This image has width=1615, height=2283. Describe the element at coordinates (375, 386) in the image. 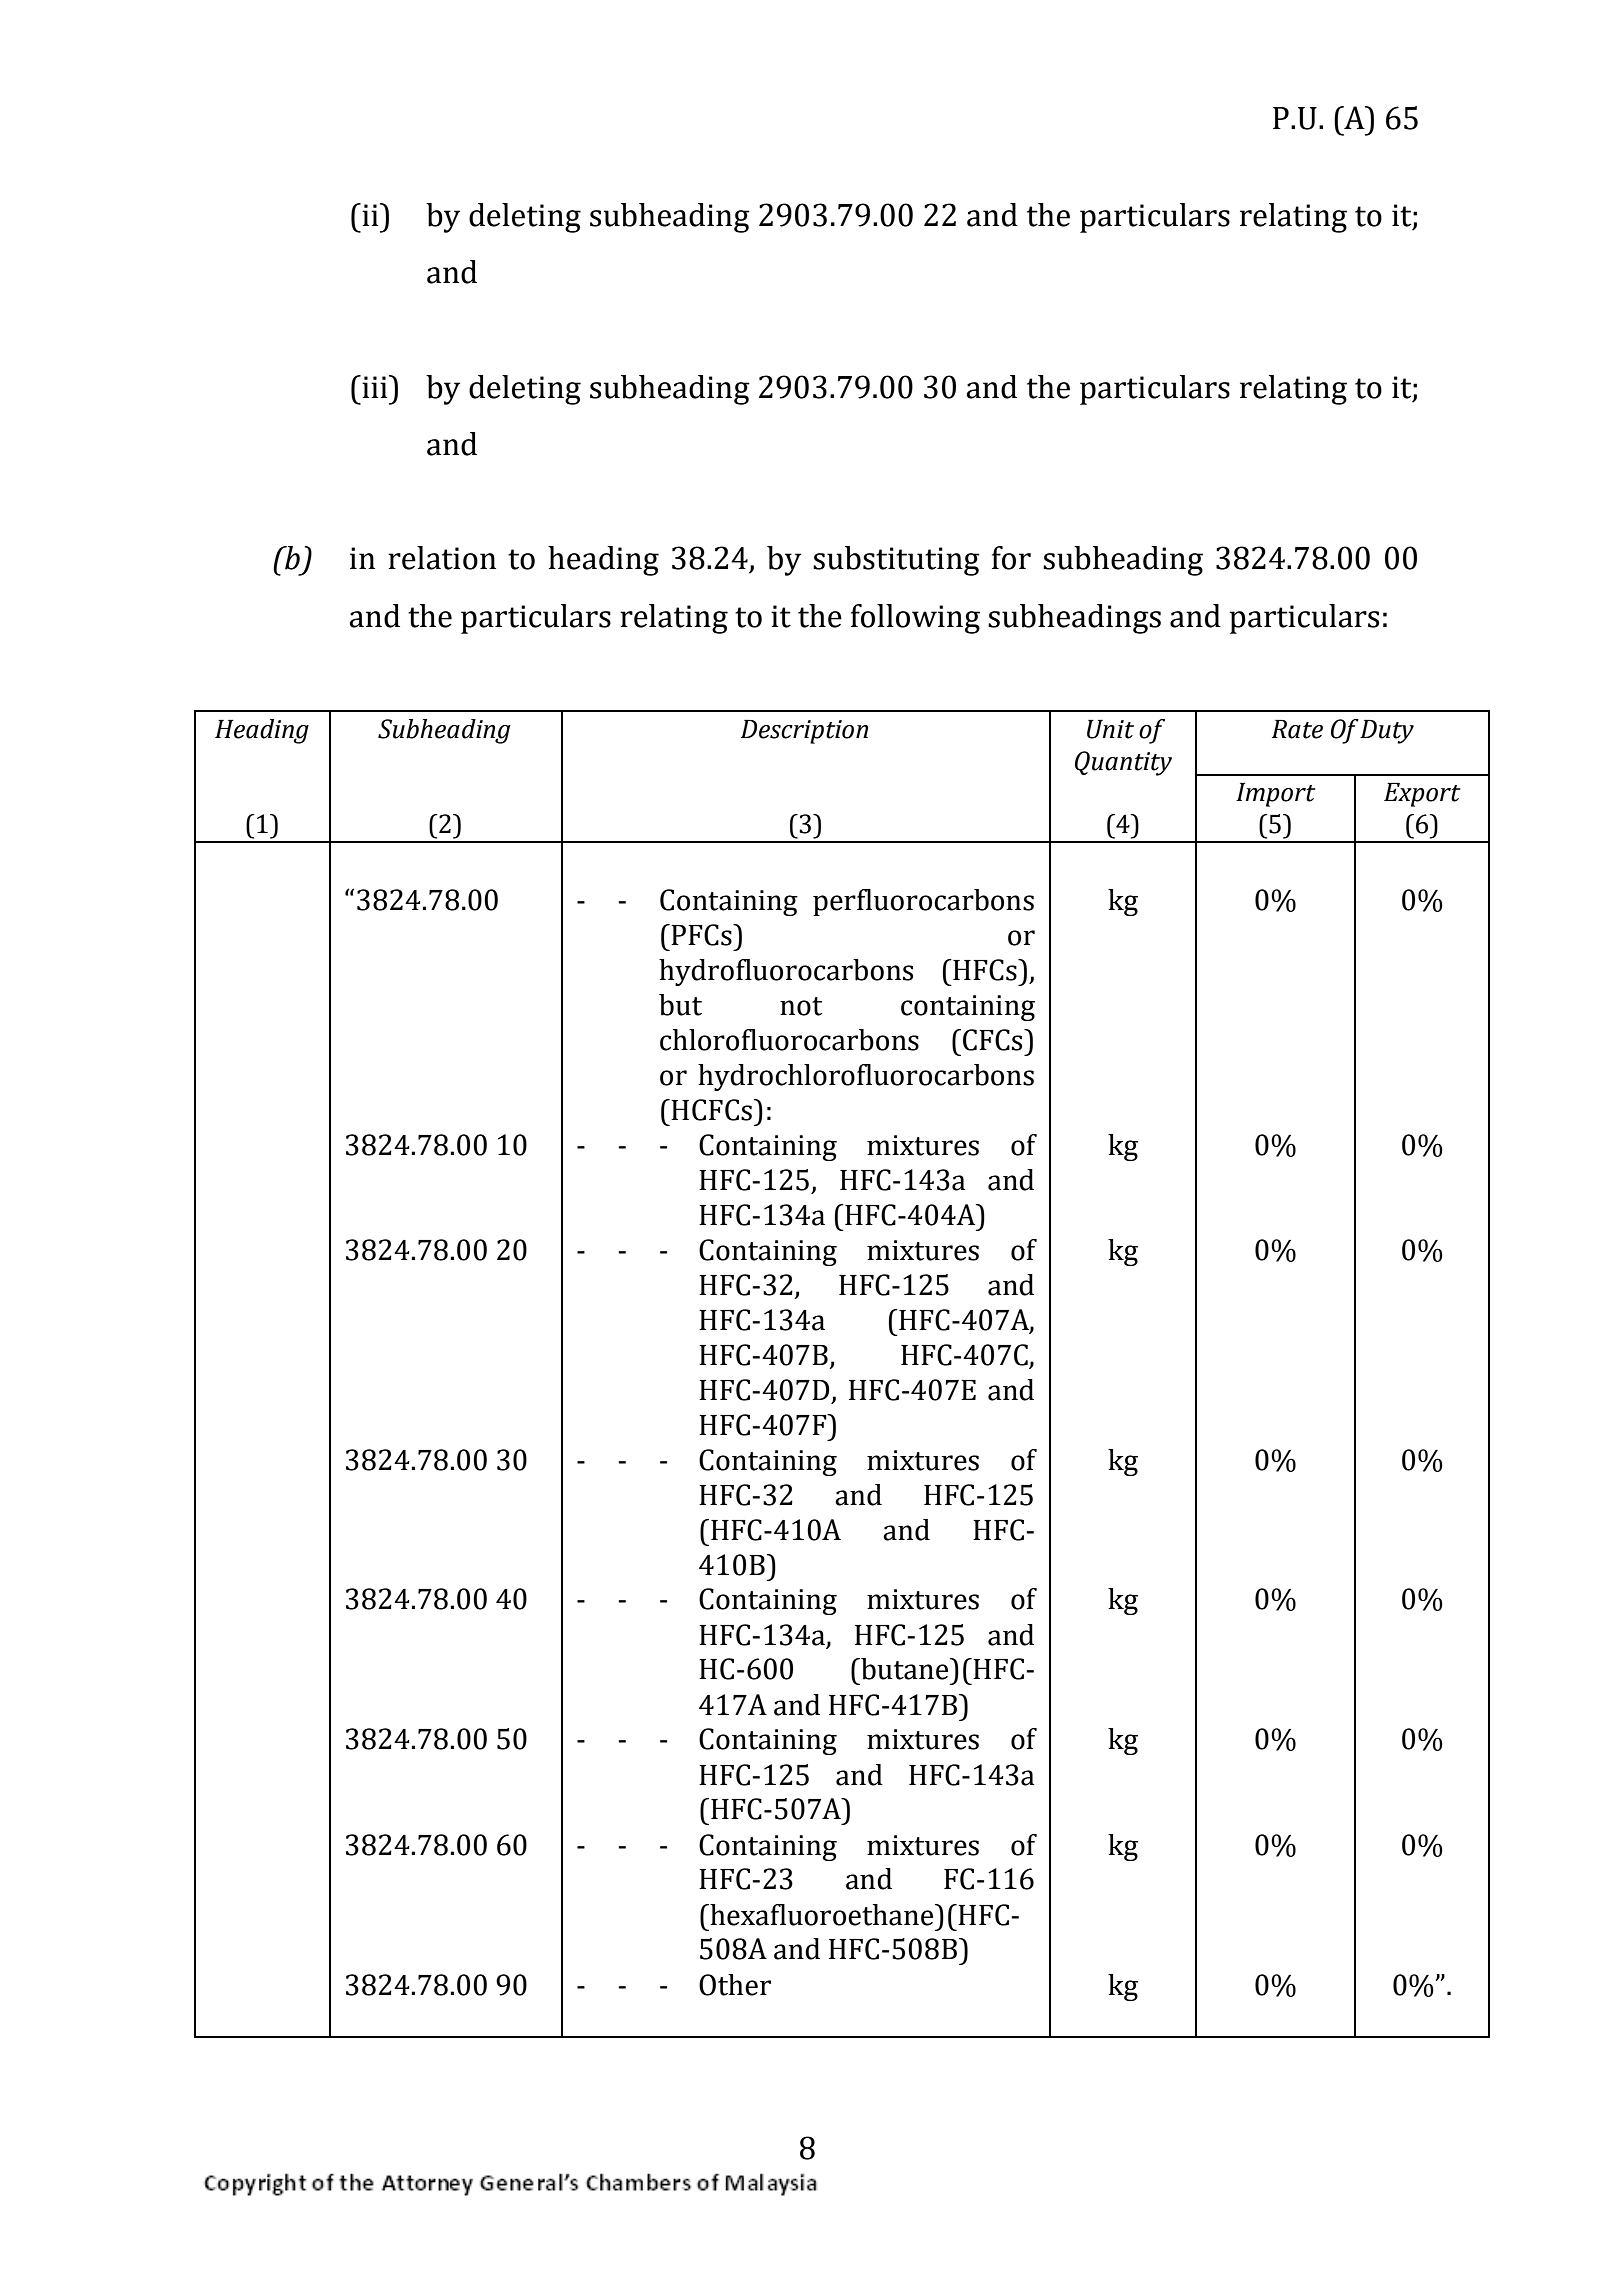

I see `iii` at that location.
